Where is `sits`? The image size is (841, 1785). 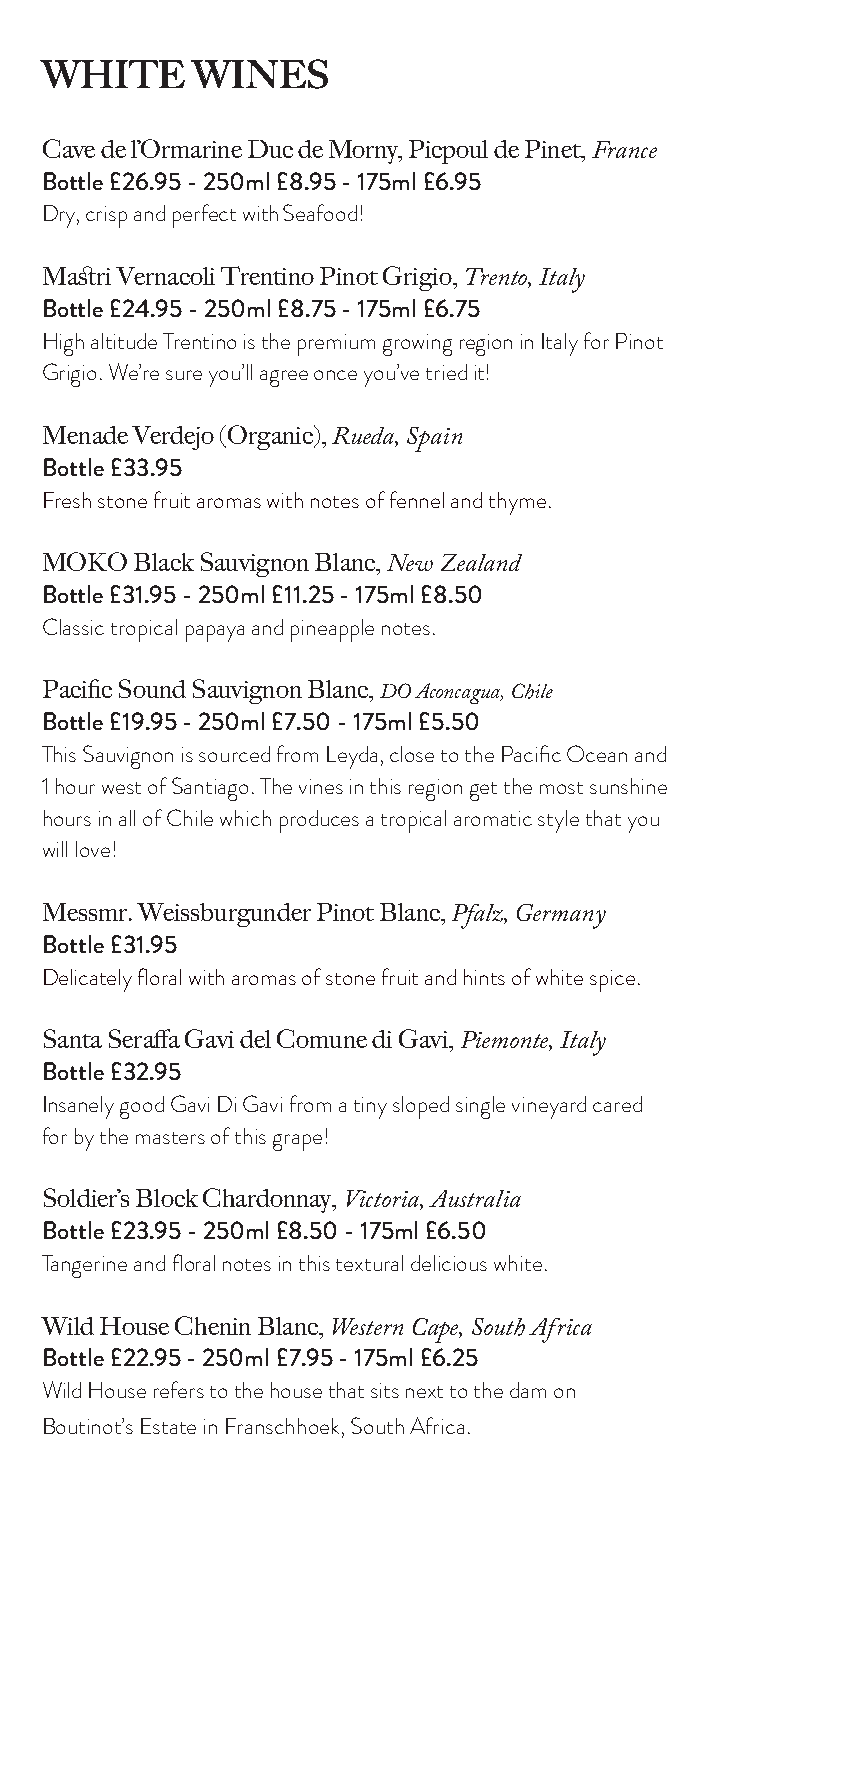 sits is located at coordinates (385, 1390).
